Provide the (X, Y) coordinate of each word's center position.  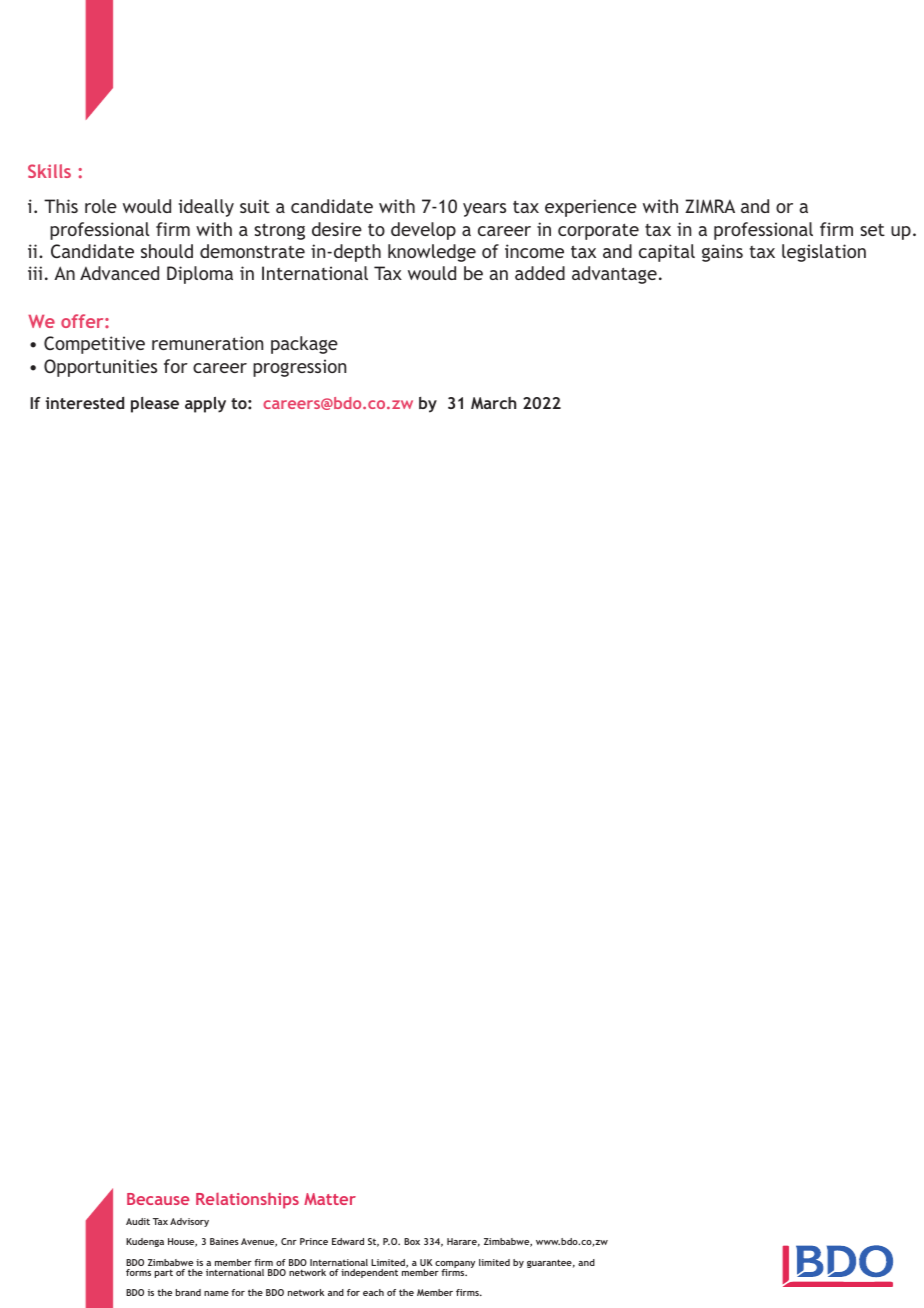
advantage (614, 275)
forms (138, 1272)
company (455, 1266)
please (155, 405)
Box (412, 1241)
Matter (330, 1199)
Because (158, 1199)
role (101, 206)
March (493, 403)
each (373, 1292)
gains (722, 253)
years (484, 210)
